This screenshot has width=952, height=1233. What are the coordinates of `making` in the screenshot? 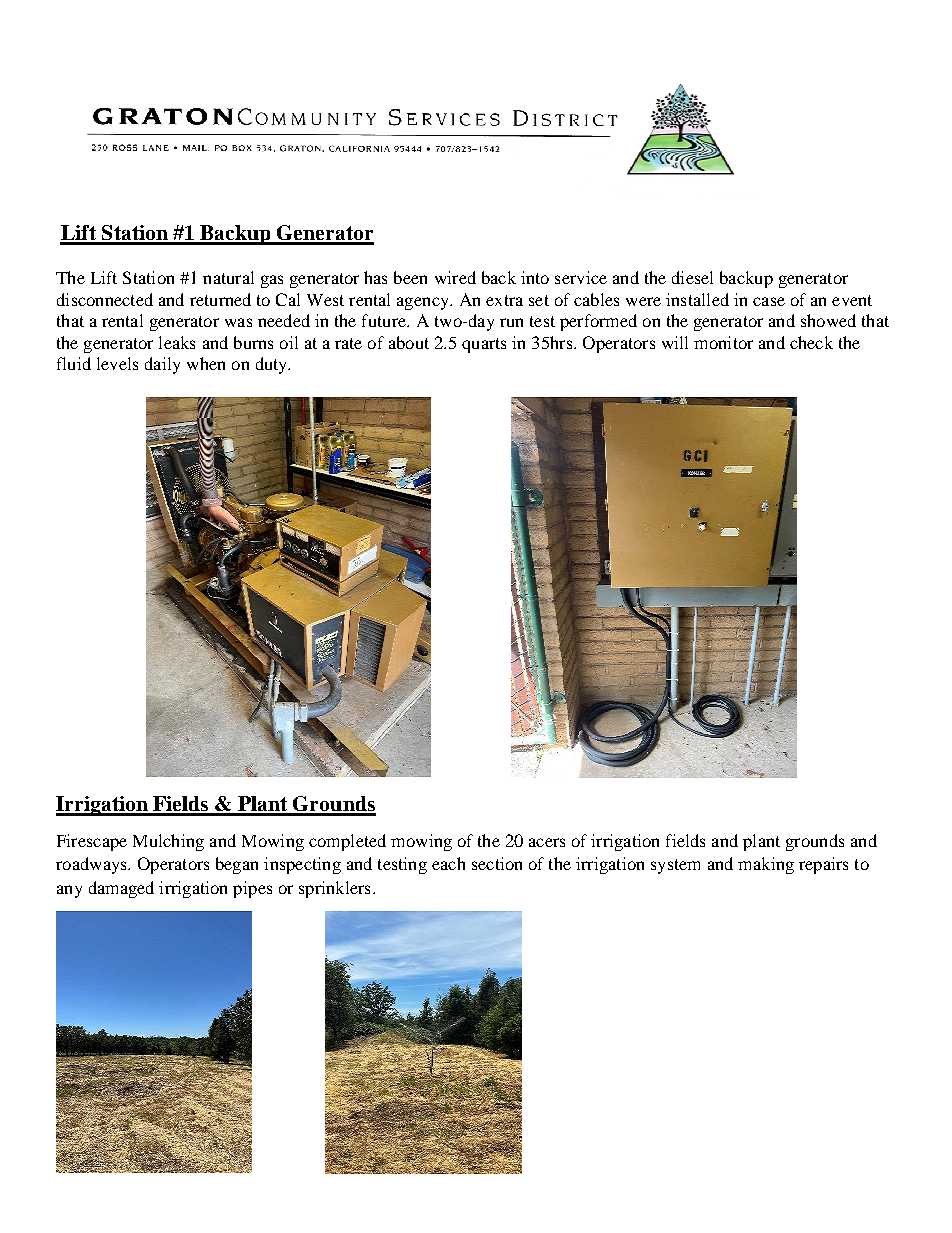 It's located at (766, 865).
